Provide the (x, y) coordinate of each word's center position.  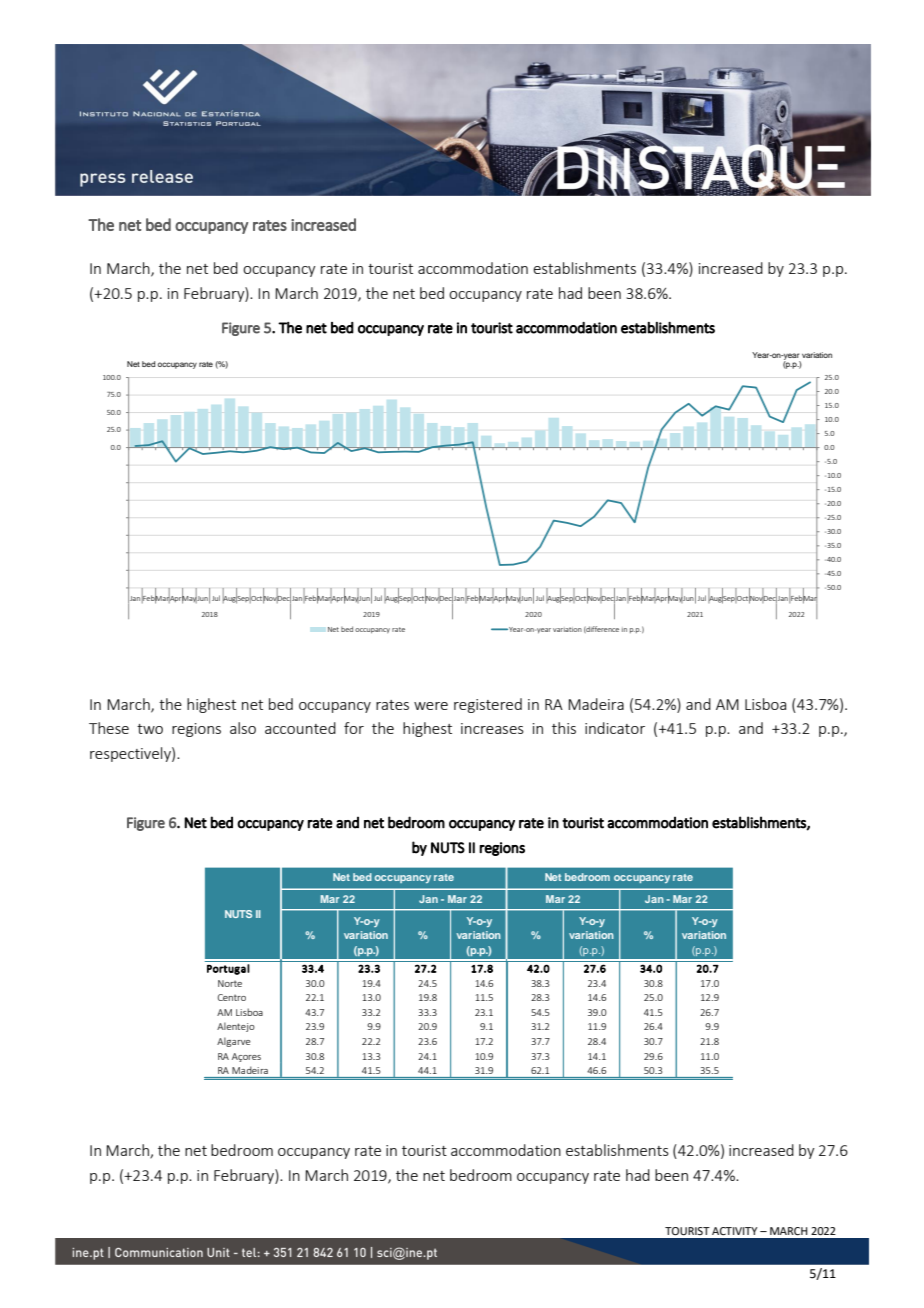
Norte (230, 983)
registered (488, 705)
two (150, 729)
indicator (615, 728)
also (243, 728)
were (431, 706)
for (354, 728)
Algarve (234, 1042)
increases (492, 728)
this (564, 728)
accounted (300, 728)
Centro (232, 997)
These (109, 728)
